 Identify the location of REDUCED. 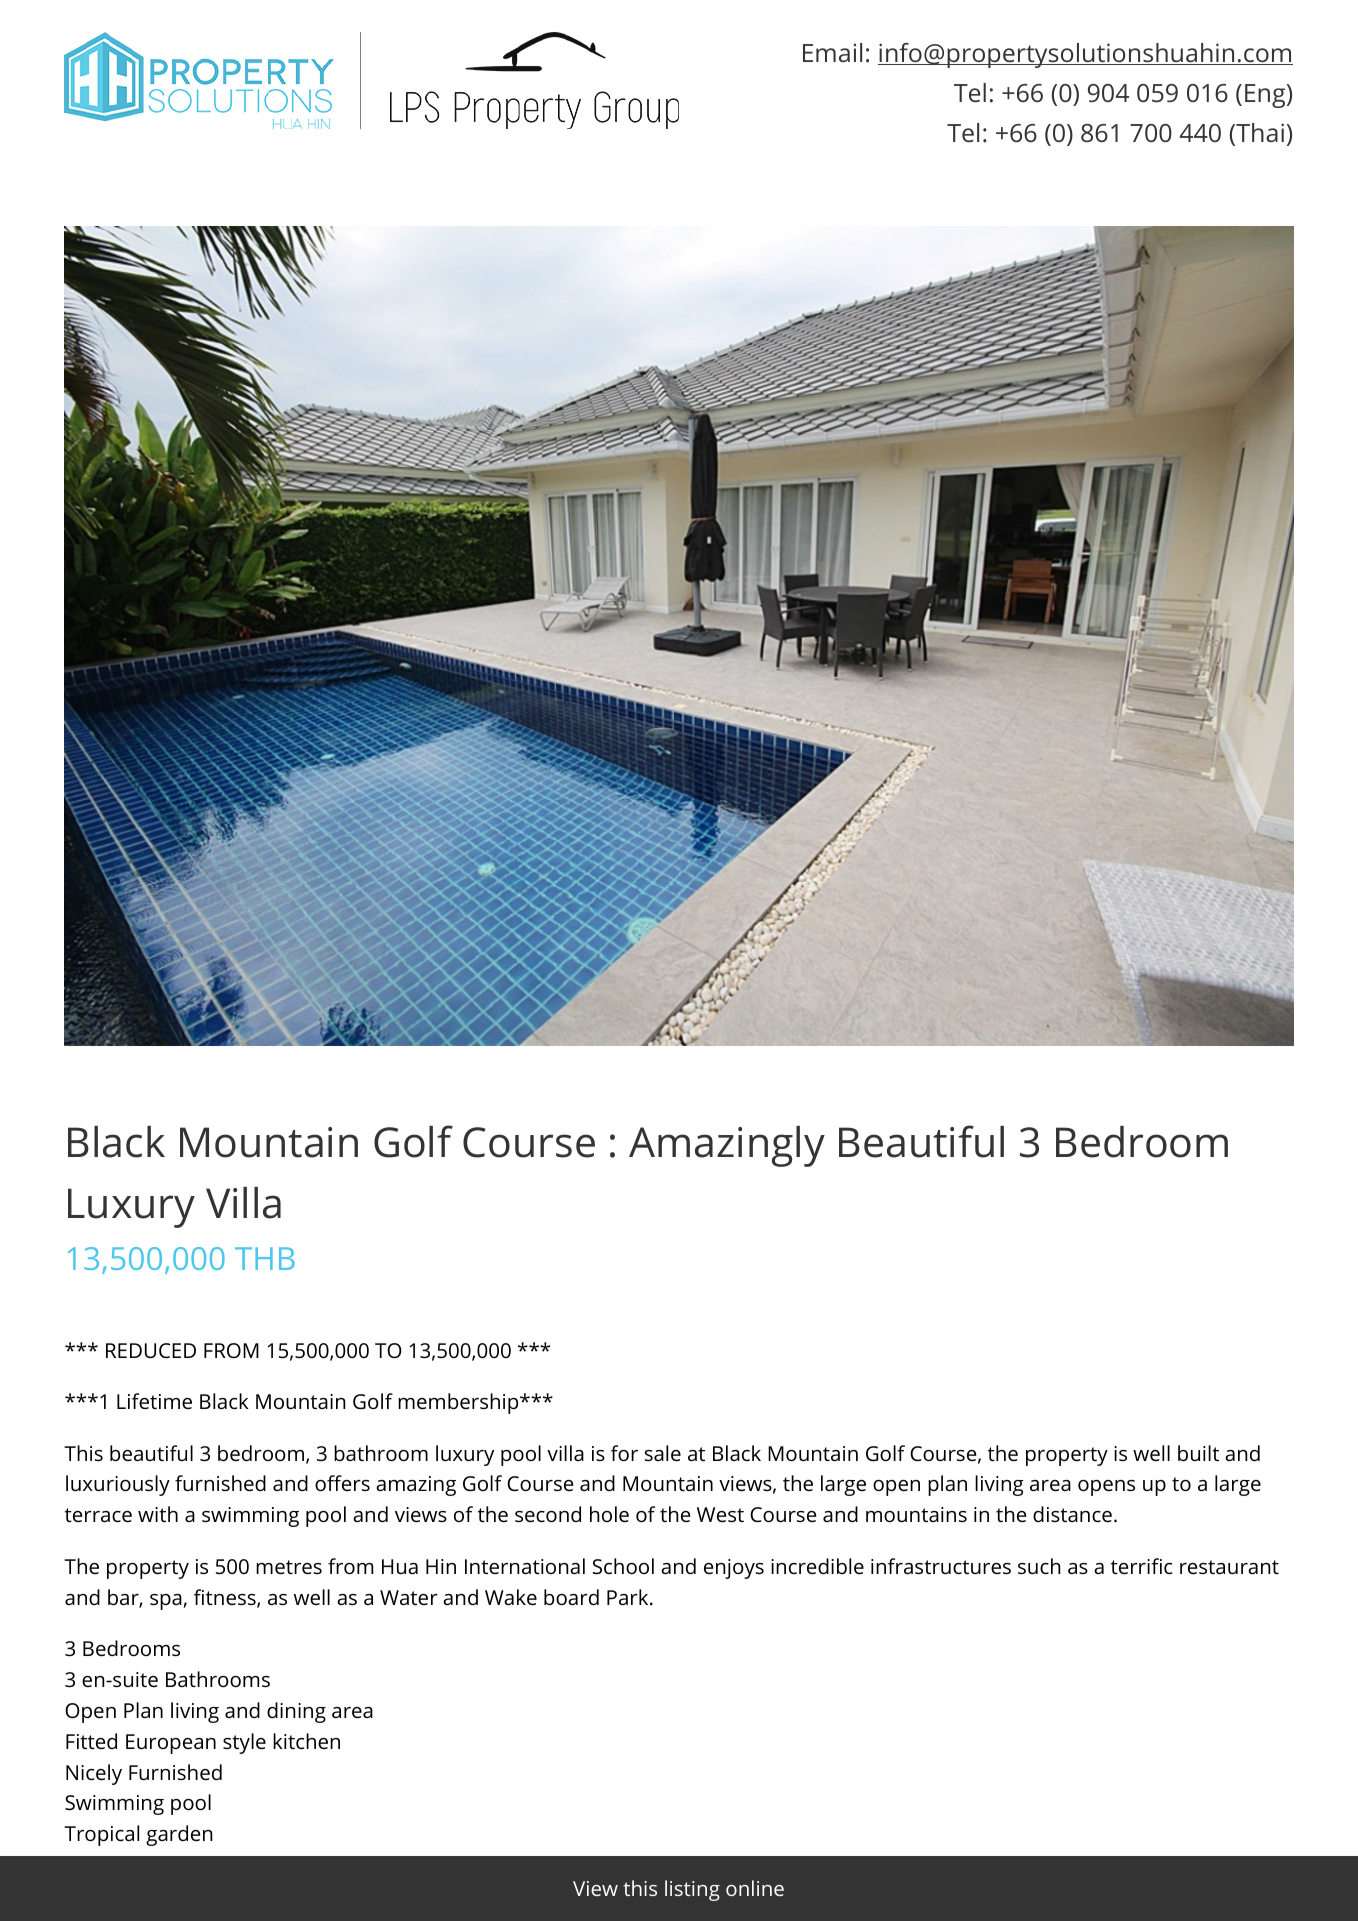
(151, 1350).
